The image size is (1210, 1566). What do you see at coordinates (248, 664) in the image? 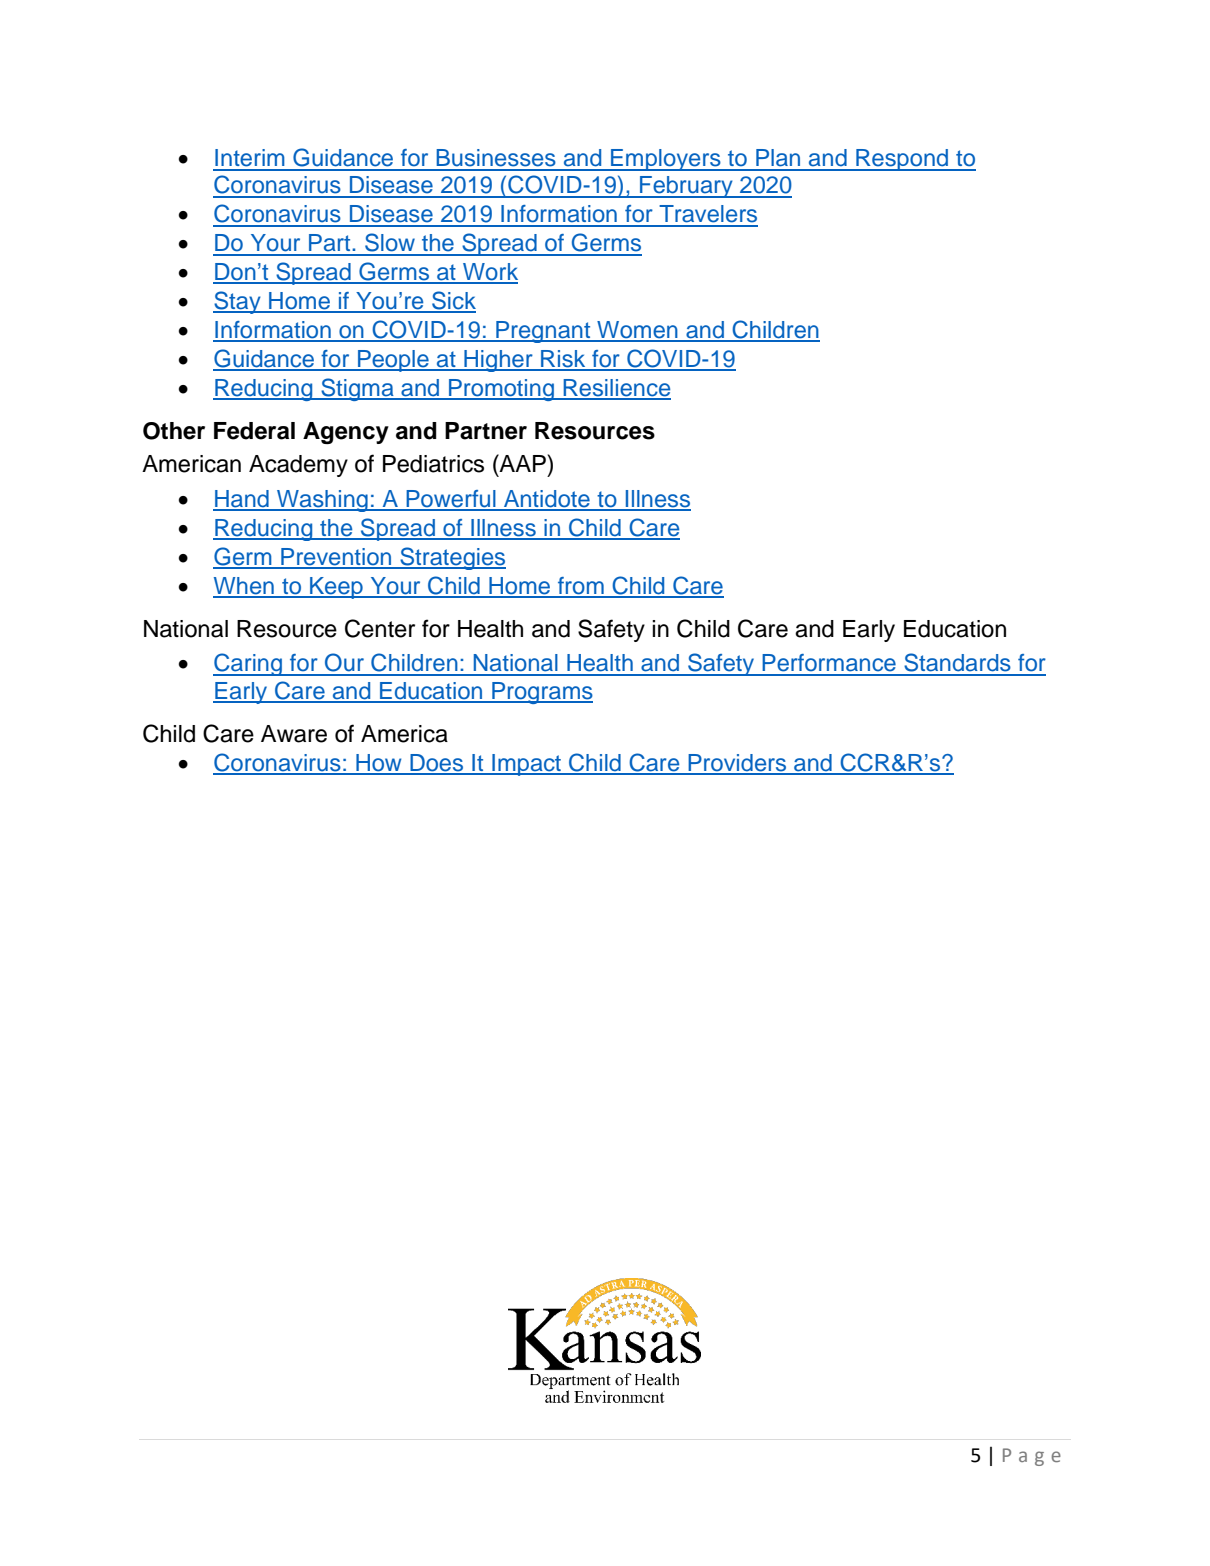
I see `Caring` at bounding box center [248, 664].
